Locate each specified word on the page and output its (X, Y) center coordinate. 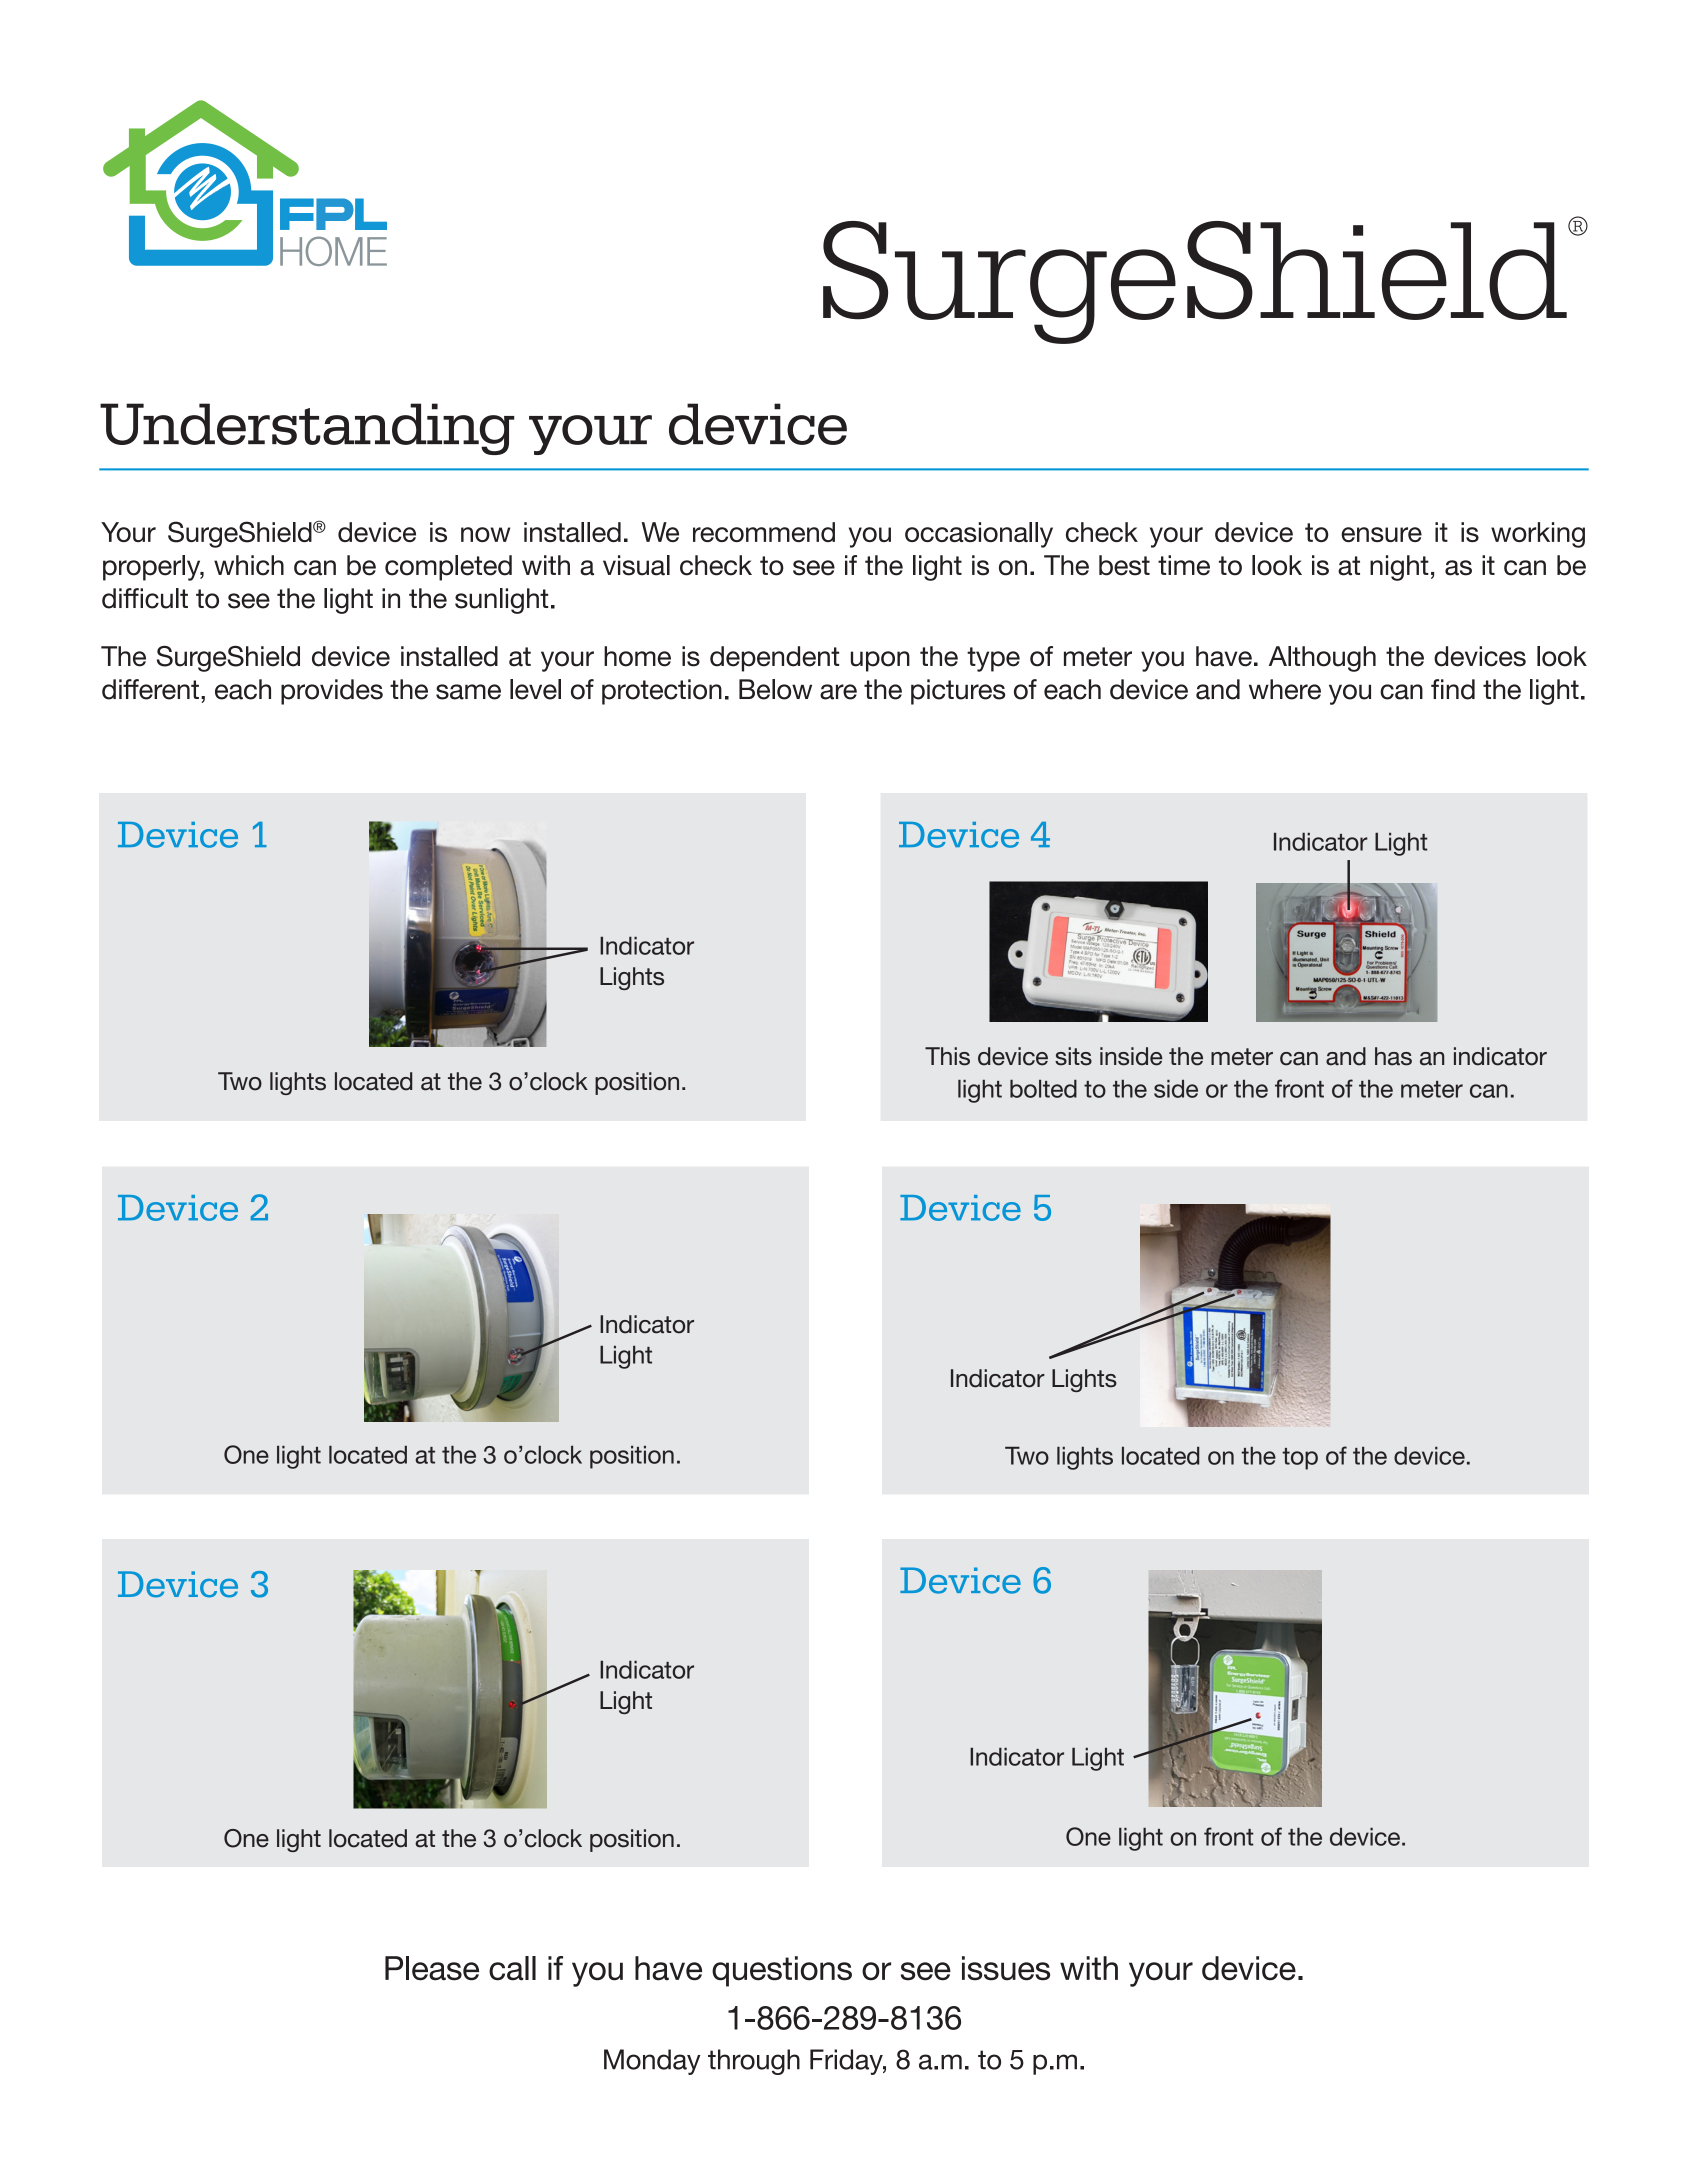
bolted (1043, 1089)
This (947, 1056)
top (1300, 1459)
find (1453, 689)
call (512, 1968)
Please (432, 1968)
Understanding (307, 429)
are (838, 692)
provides (332, 692)
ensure (1381, 534)
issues (1006, 1968)
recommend (764, 532)
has (1393, 1056)
